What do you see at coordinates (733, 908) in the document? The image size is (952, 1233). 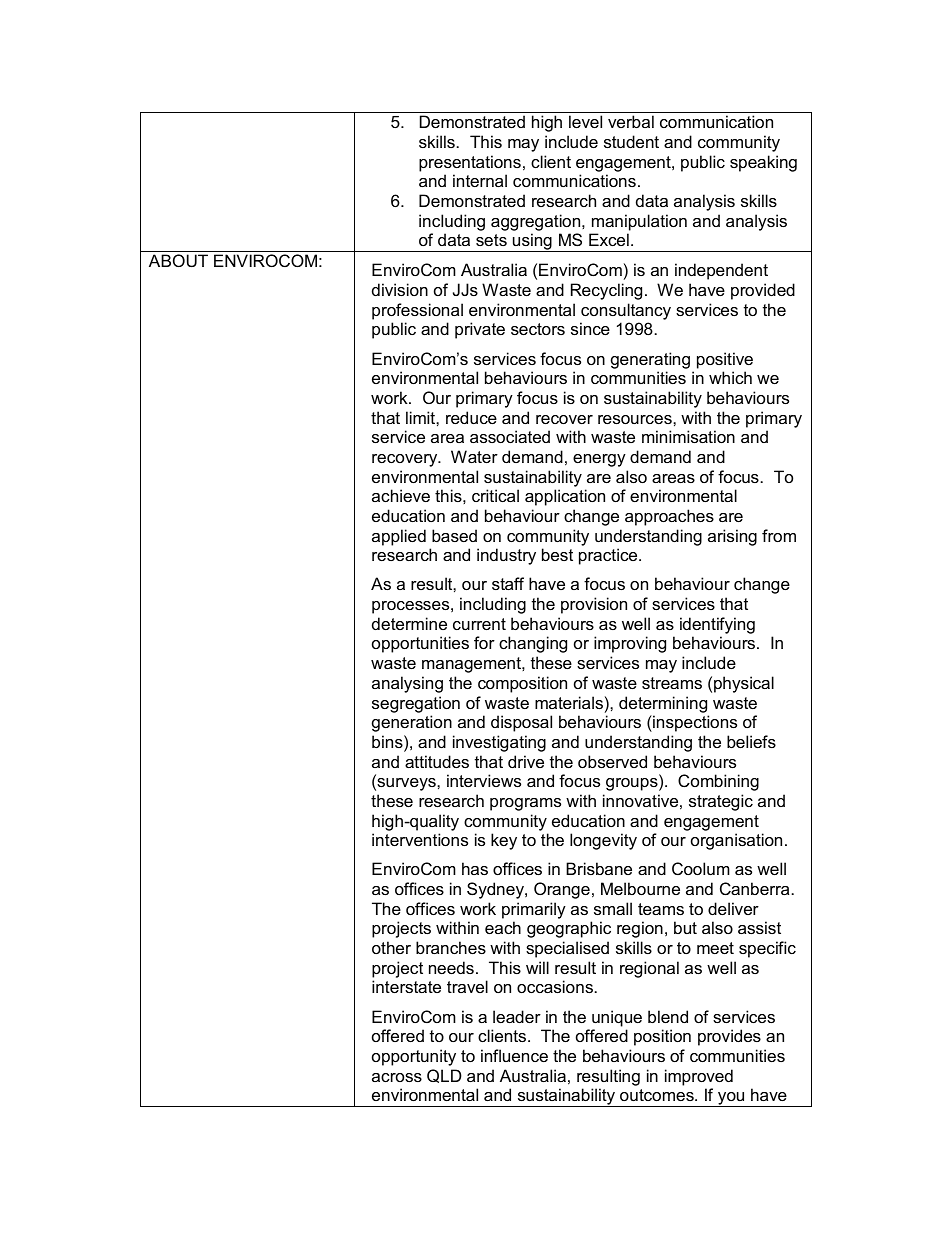 I see `deliver` at bounding box center [733, 908].
